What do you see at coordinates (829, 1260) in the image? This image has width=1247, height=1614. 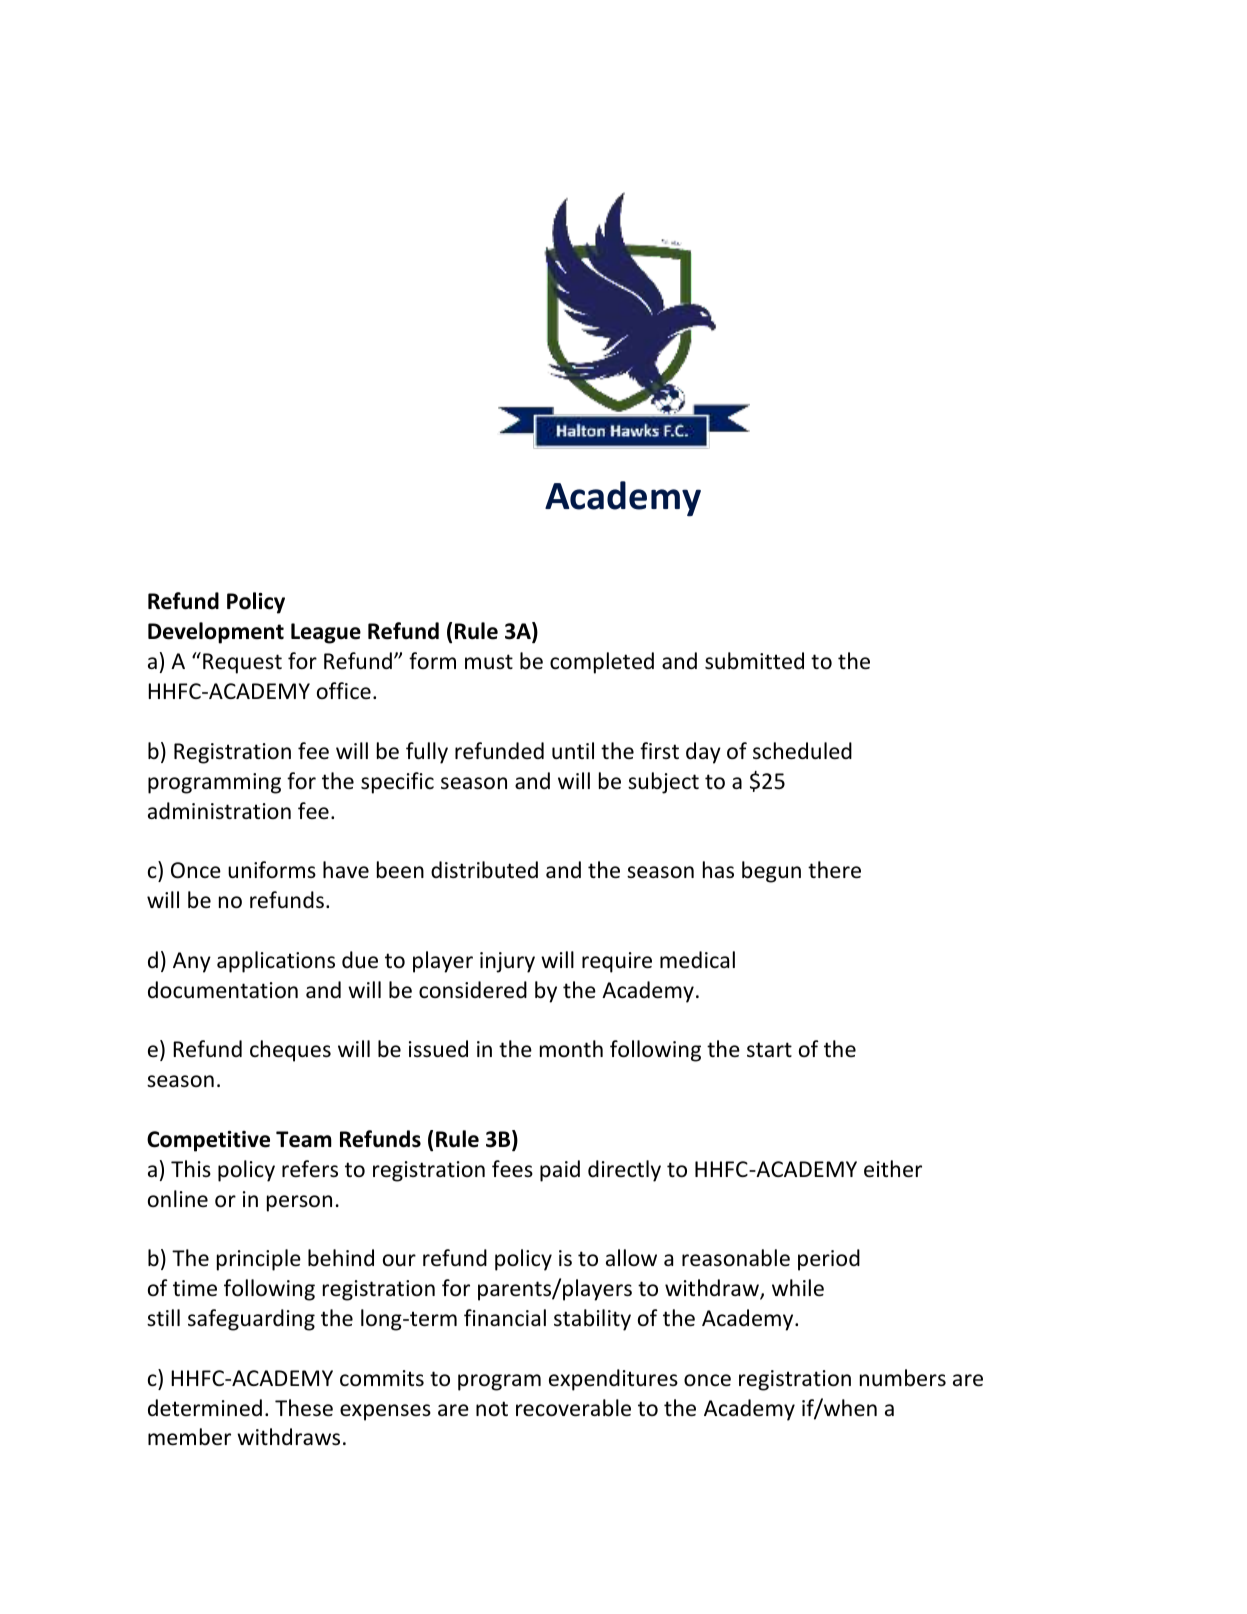 I see `period` at bounding box center [829, 1260].
